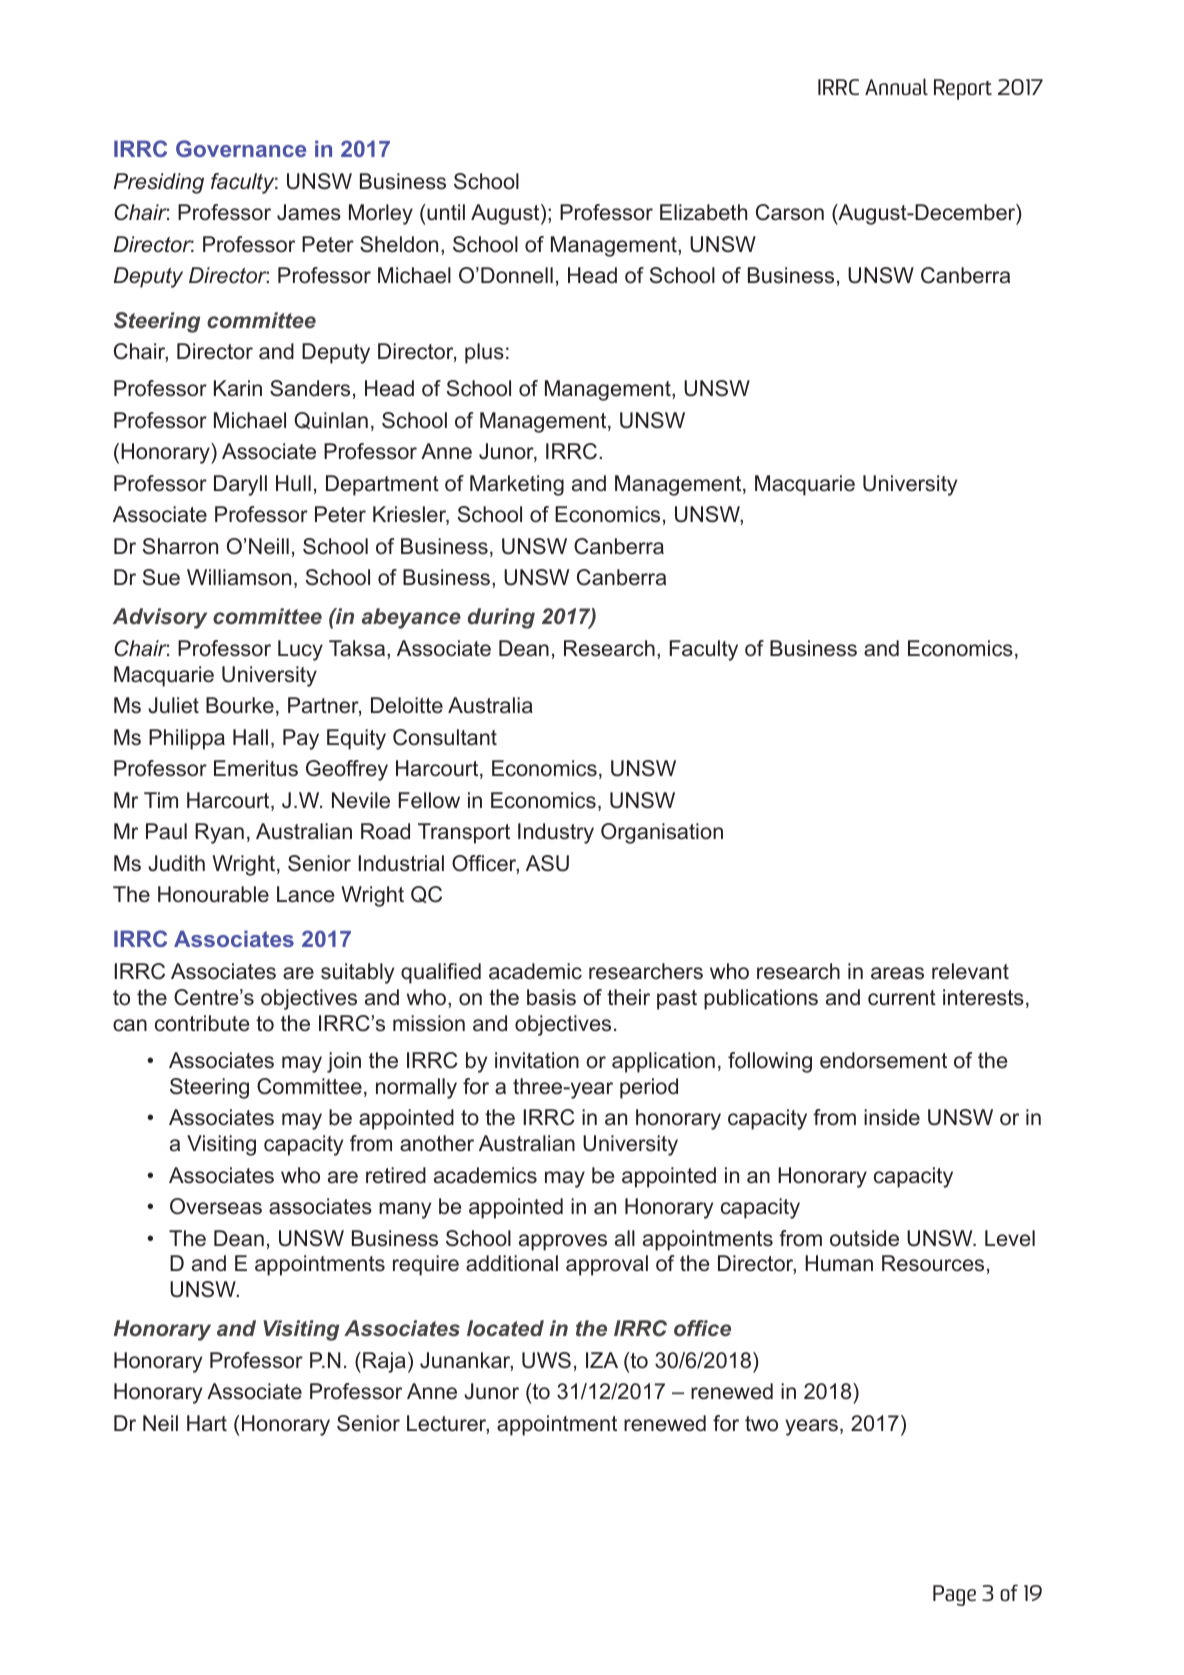 The width and height of the screenshot is (1184, 1675). I want to click on Industry, so click(556, 833).
